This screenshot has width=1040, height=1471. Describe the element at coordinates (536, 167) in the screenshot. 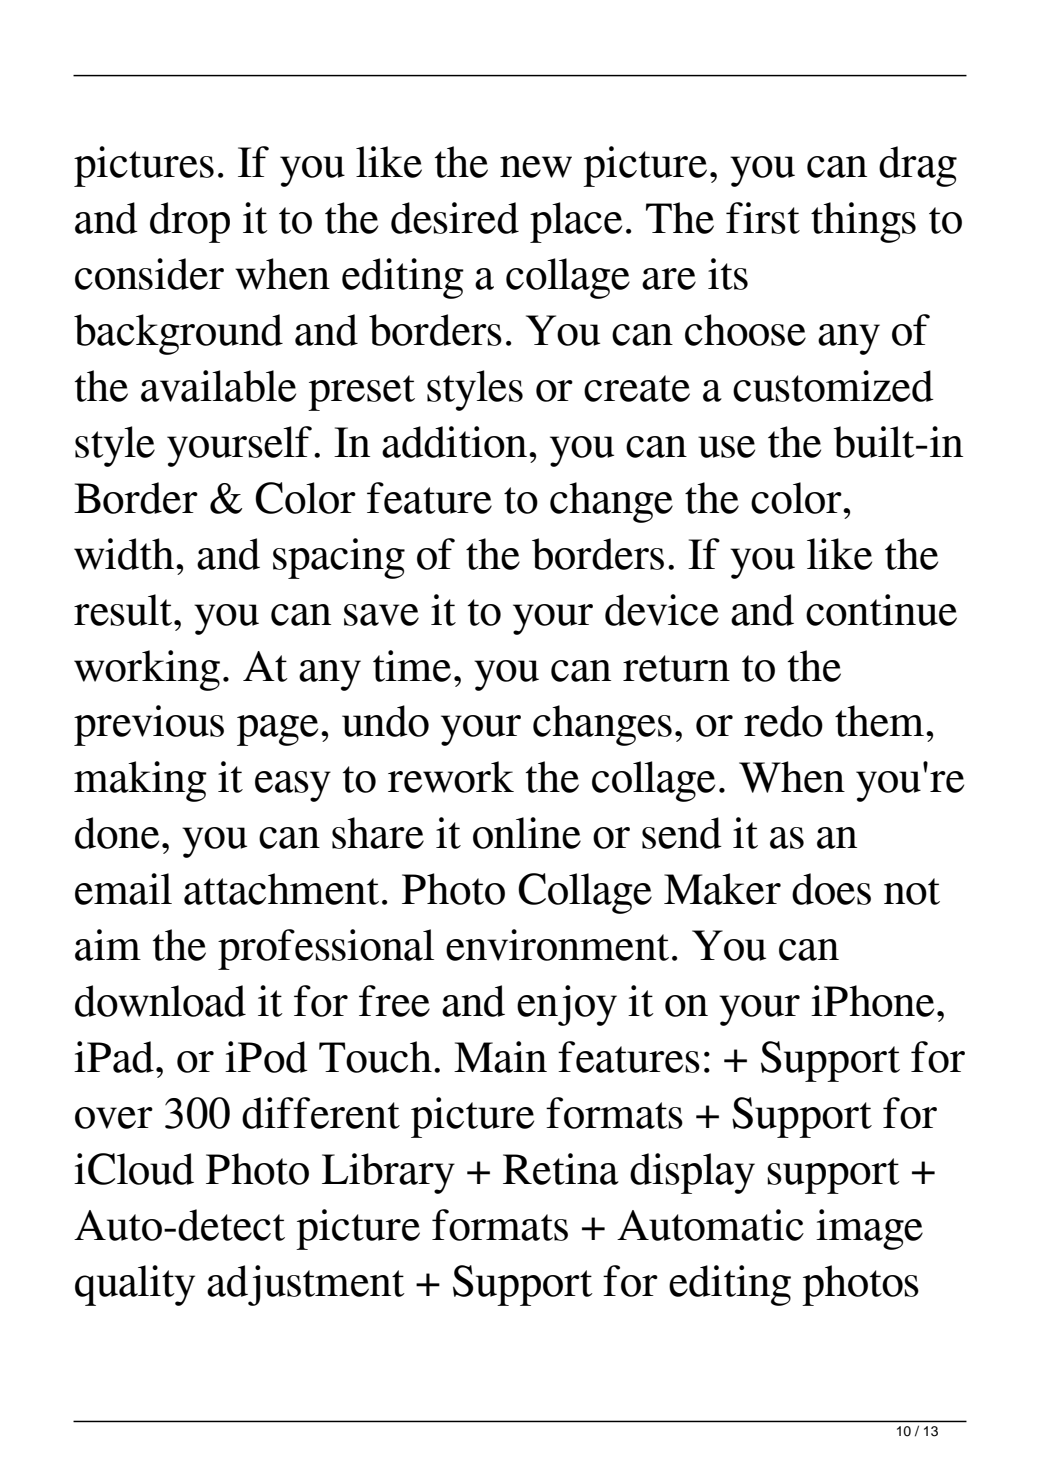

I see `new` at that location.
